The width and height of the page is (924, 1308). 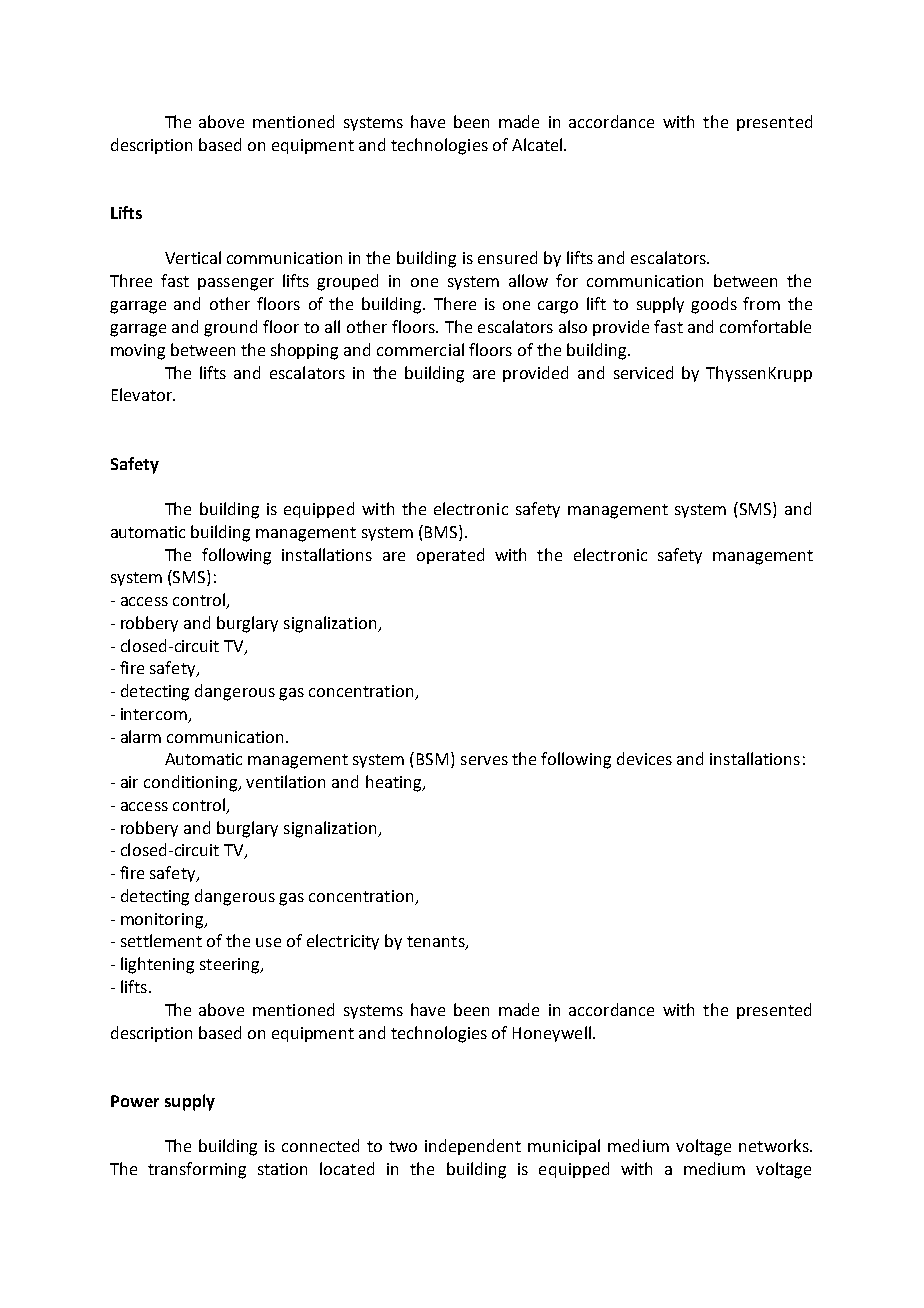 I want to click on passenger, so click(x=236, y=284).
